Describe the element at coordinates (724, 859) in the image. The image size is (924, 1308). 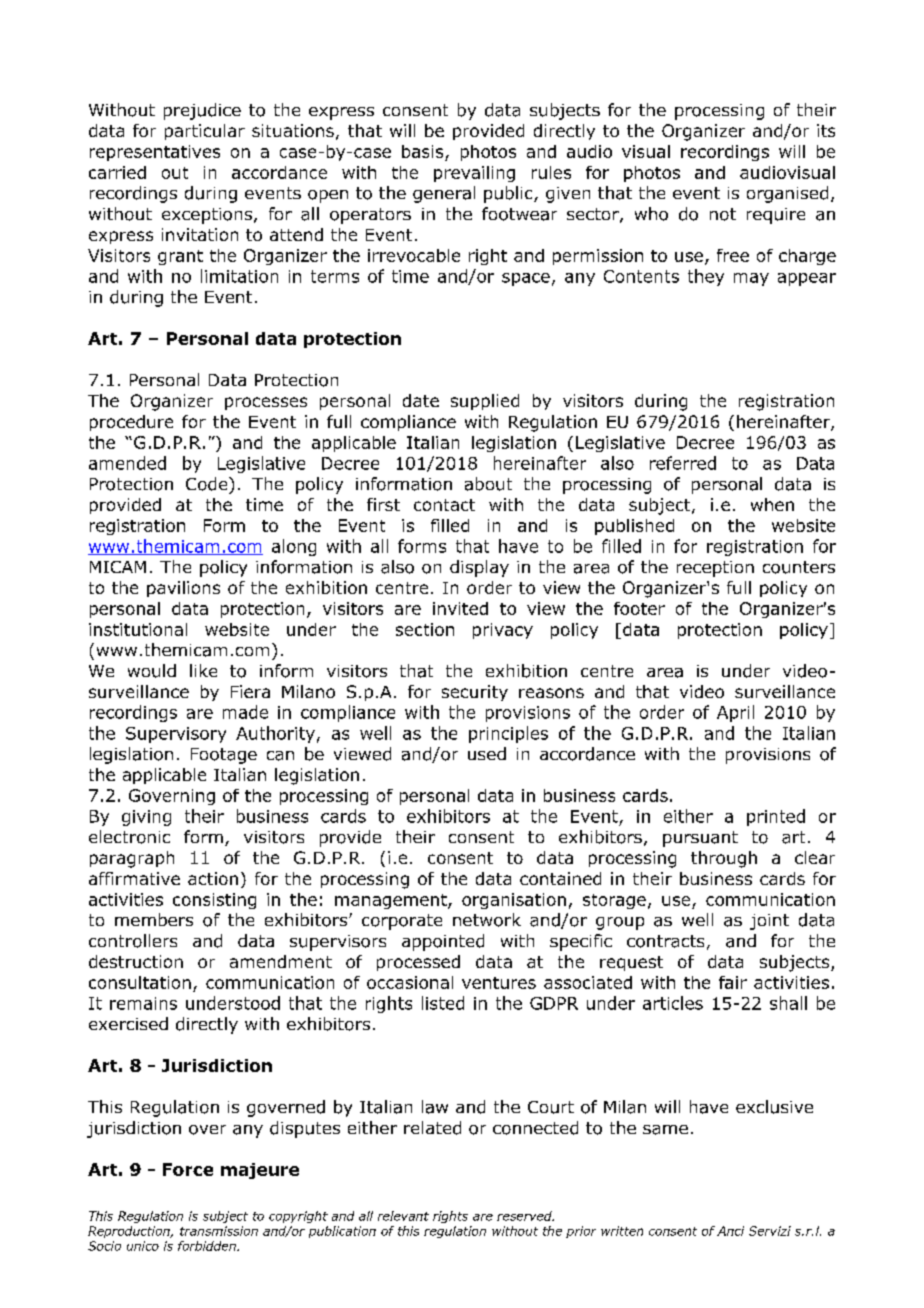
I see `through` at that location.
